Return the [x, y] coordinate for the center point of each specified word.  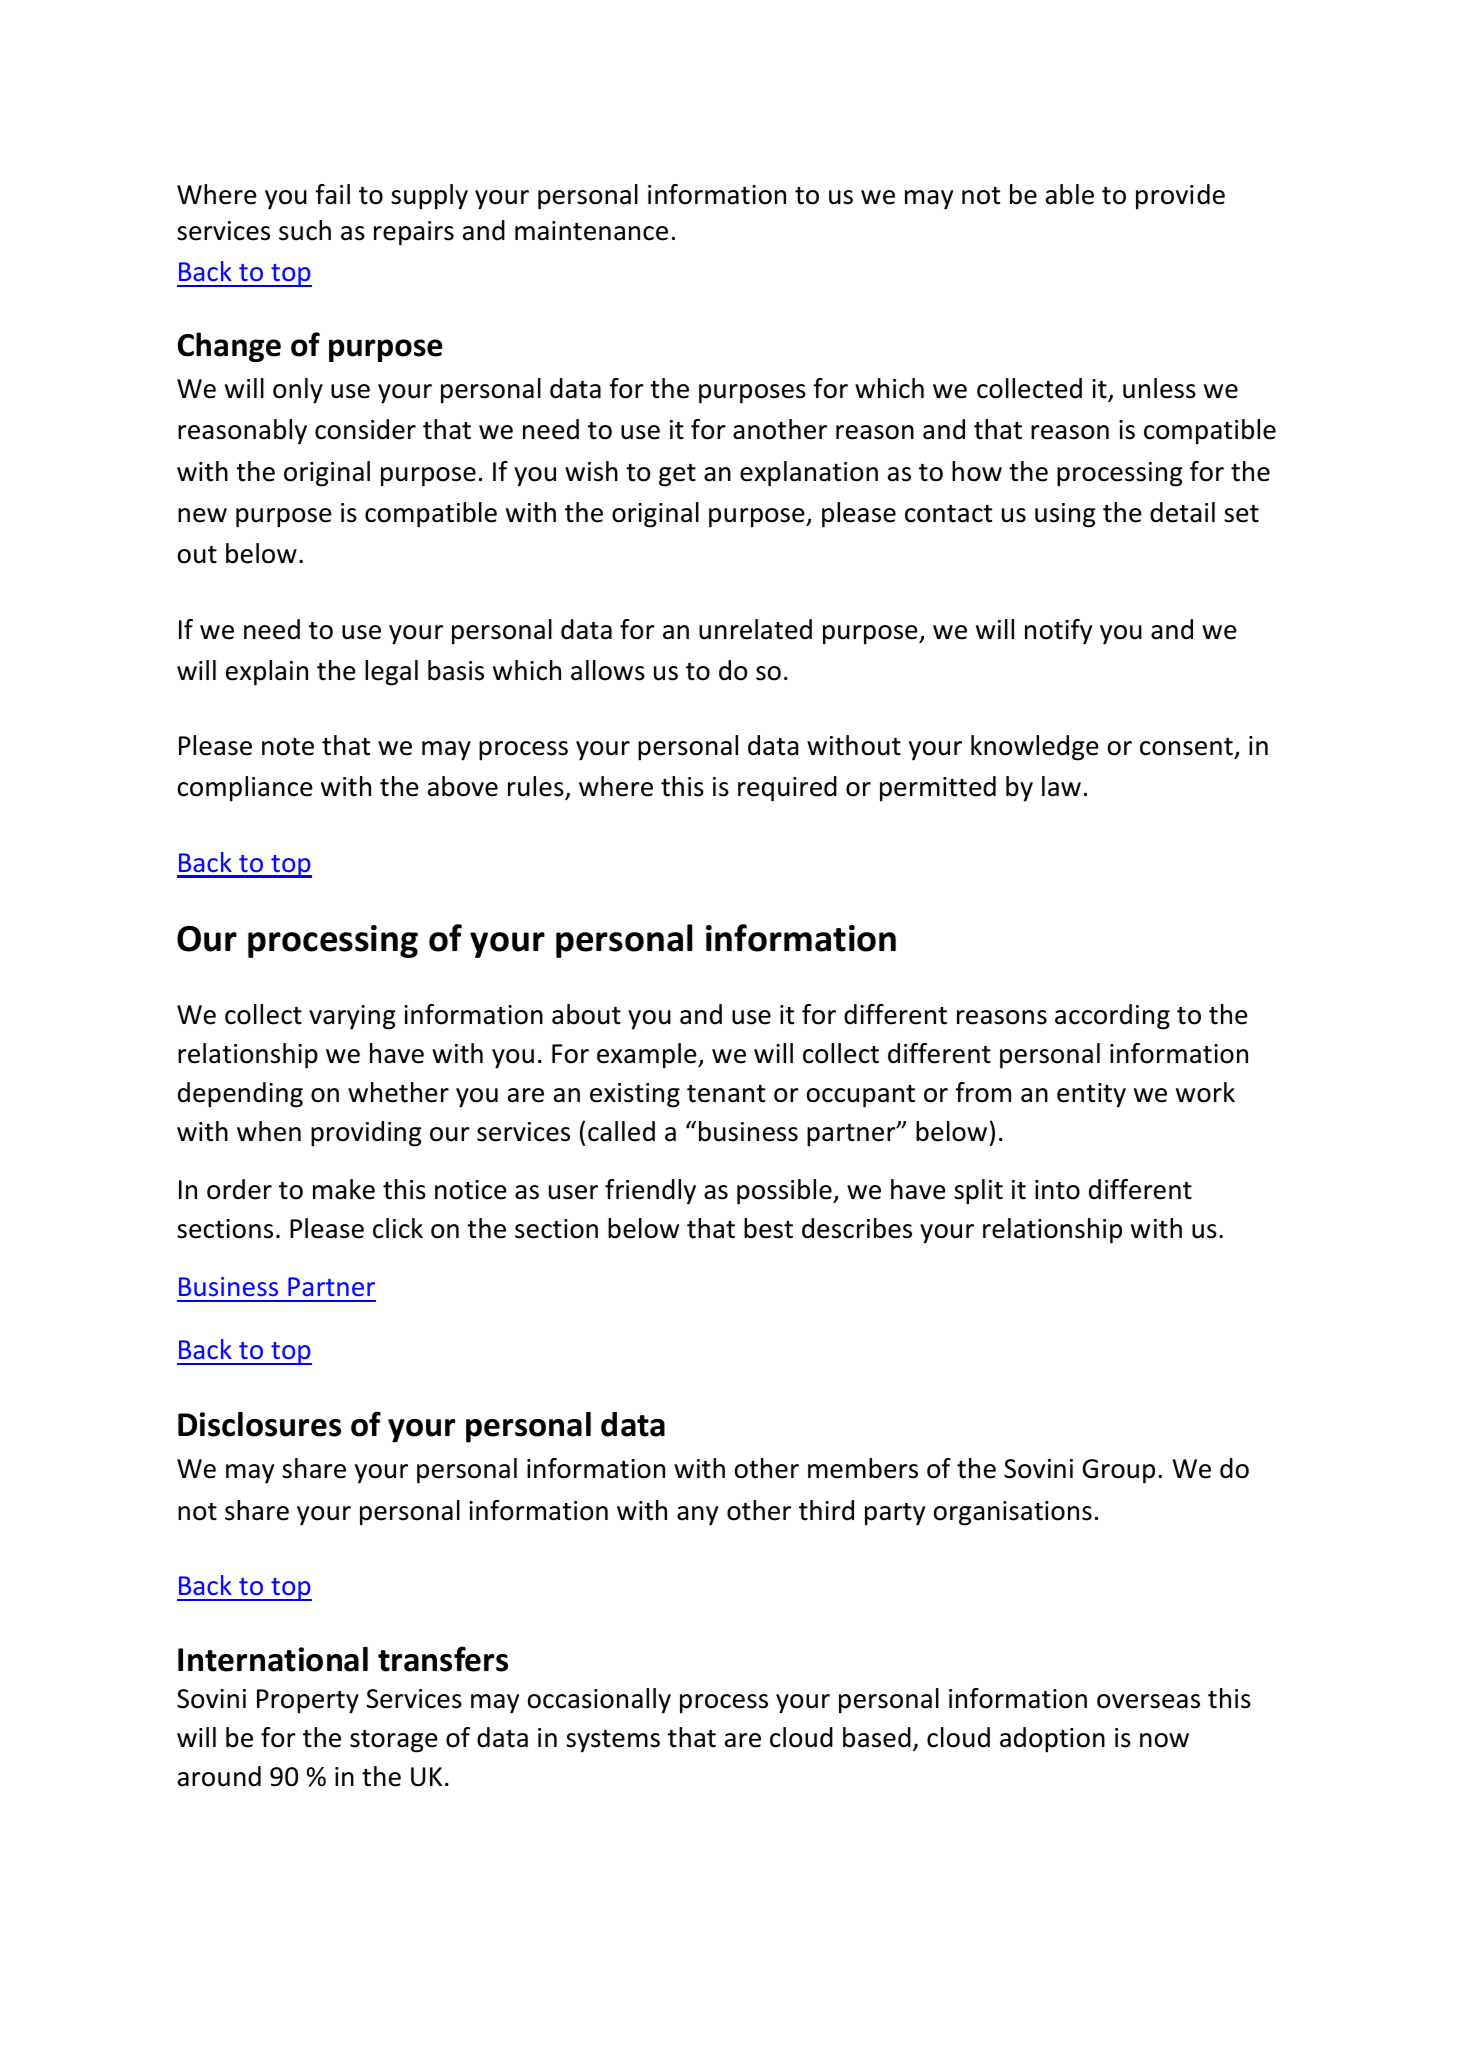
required [787, 789]
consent [1187, 748]
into [1057, 1190]
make [344, 1189]
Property [308, 1701]
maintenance [591, 231]
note [288, 747]
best [768, 1228]
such [305, 230]
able [1070, 194]
